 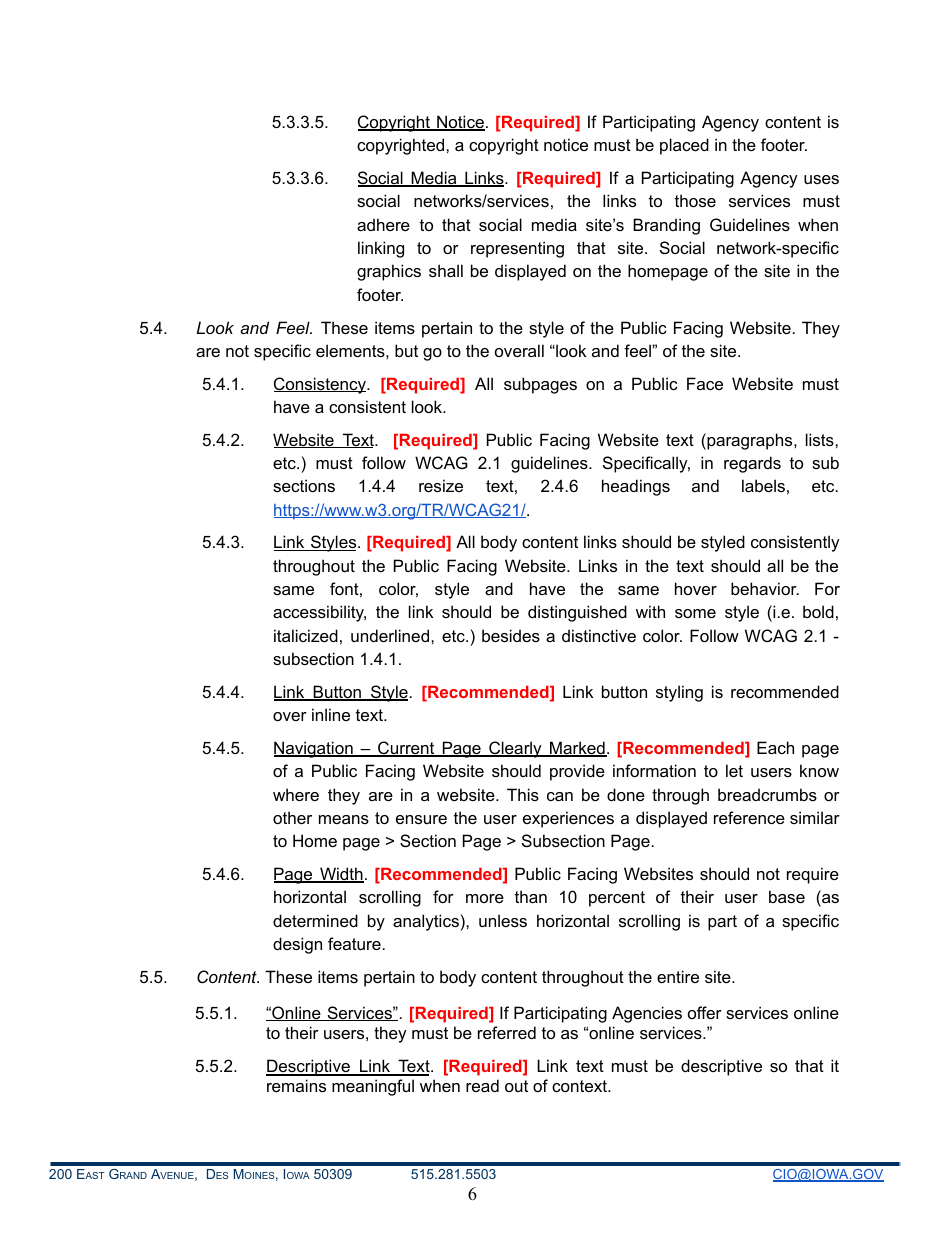 What do you see at coordinates (821, 179) in the document?
I see `uses` at bounding box center [821, 179].
